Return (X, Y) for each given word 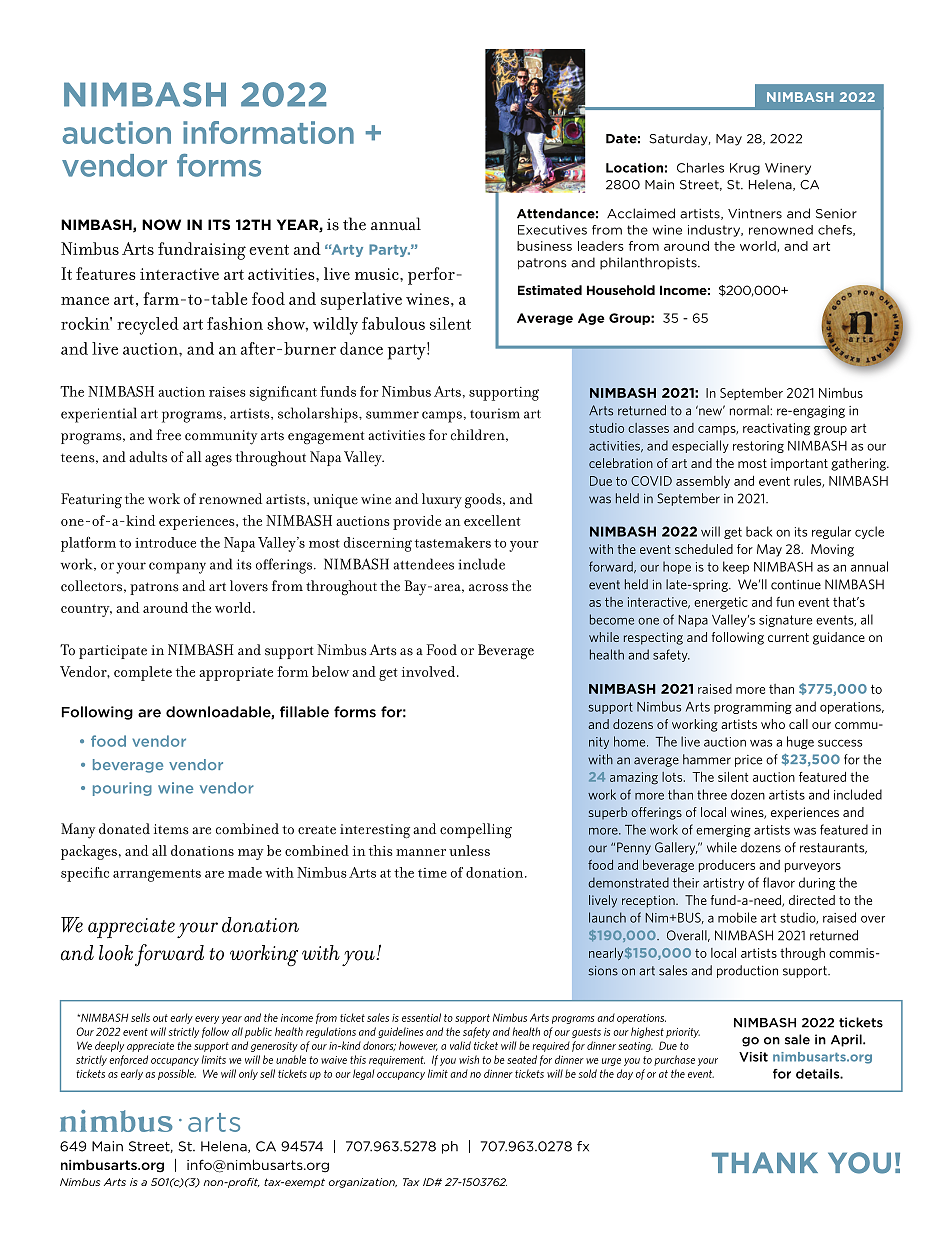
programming (753, 708)
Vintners (755, 214)
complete (143, 673)
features (106, 273)
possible (177, 1074)
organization (363, 1183)
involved (430, 671)
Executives (552, 230)
